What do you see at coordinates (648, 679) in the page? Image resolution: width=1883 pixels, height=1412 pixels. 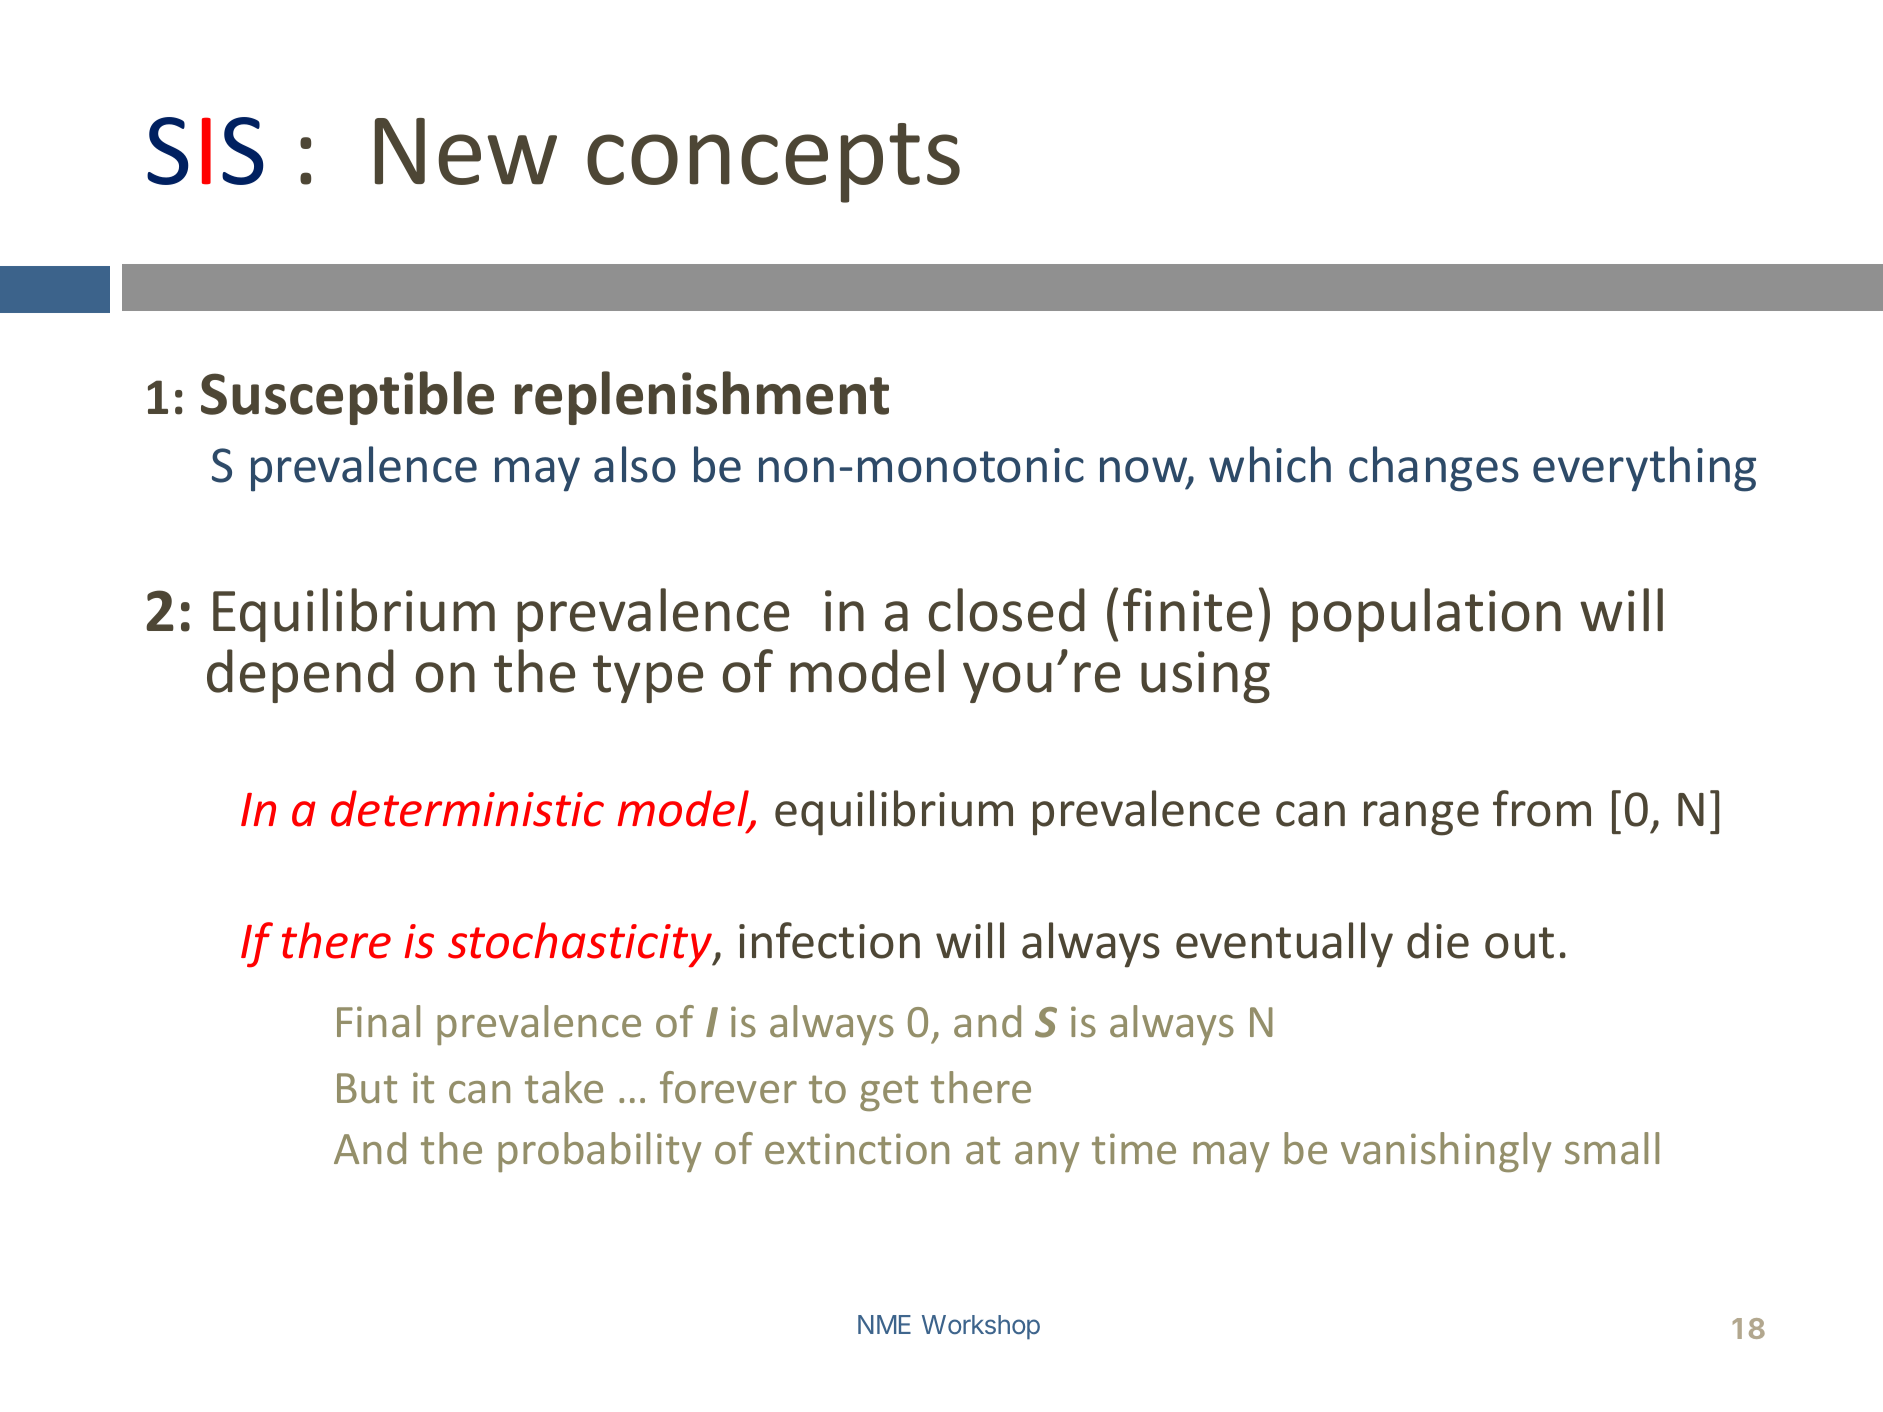 I see `type` at bounding box center [648, 679].
